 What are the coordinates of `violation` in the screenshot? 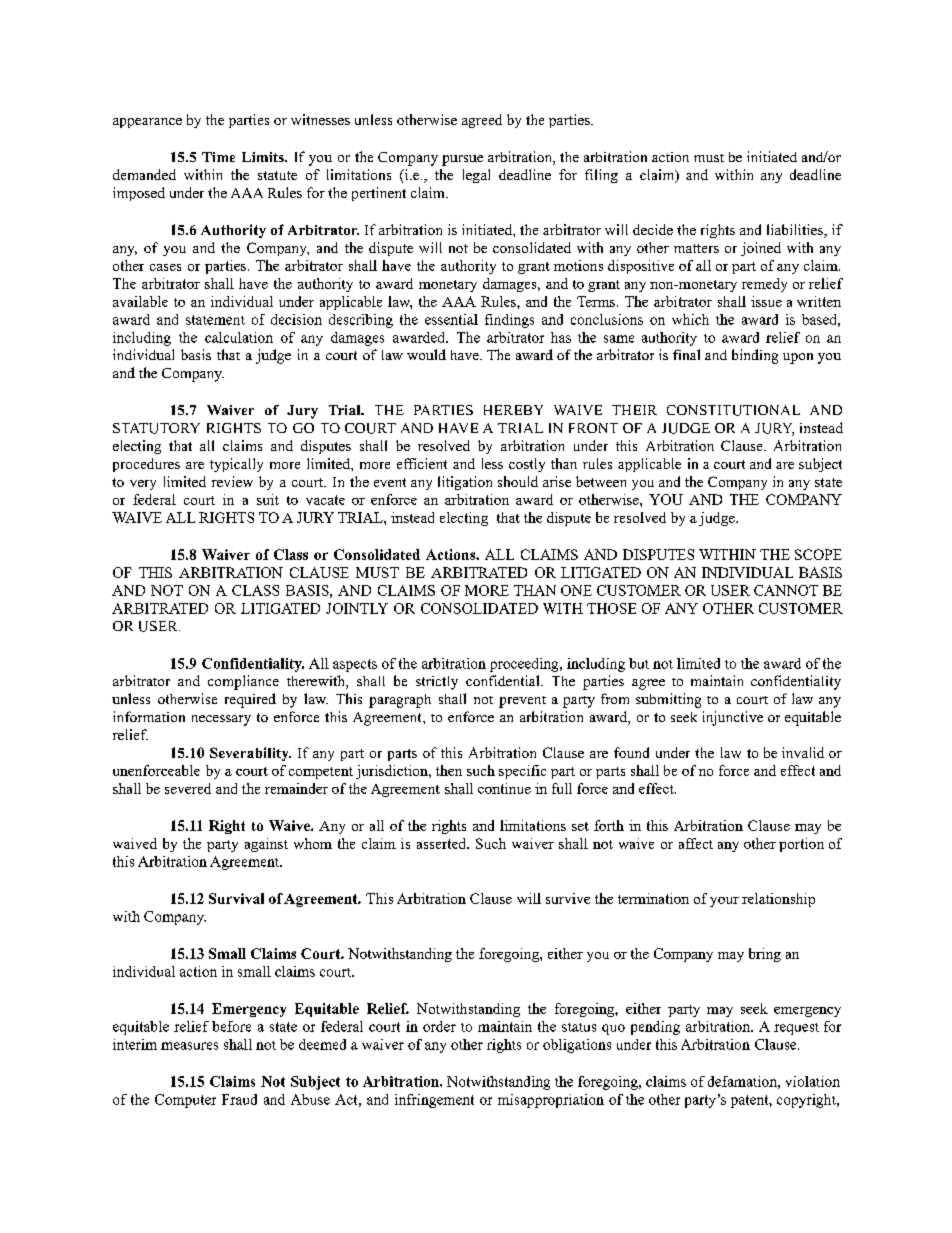 It's located at (813, 1081).
